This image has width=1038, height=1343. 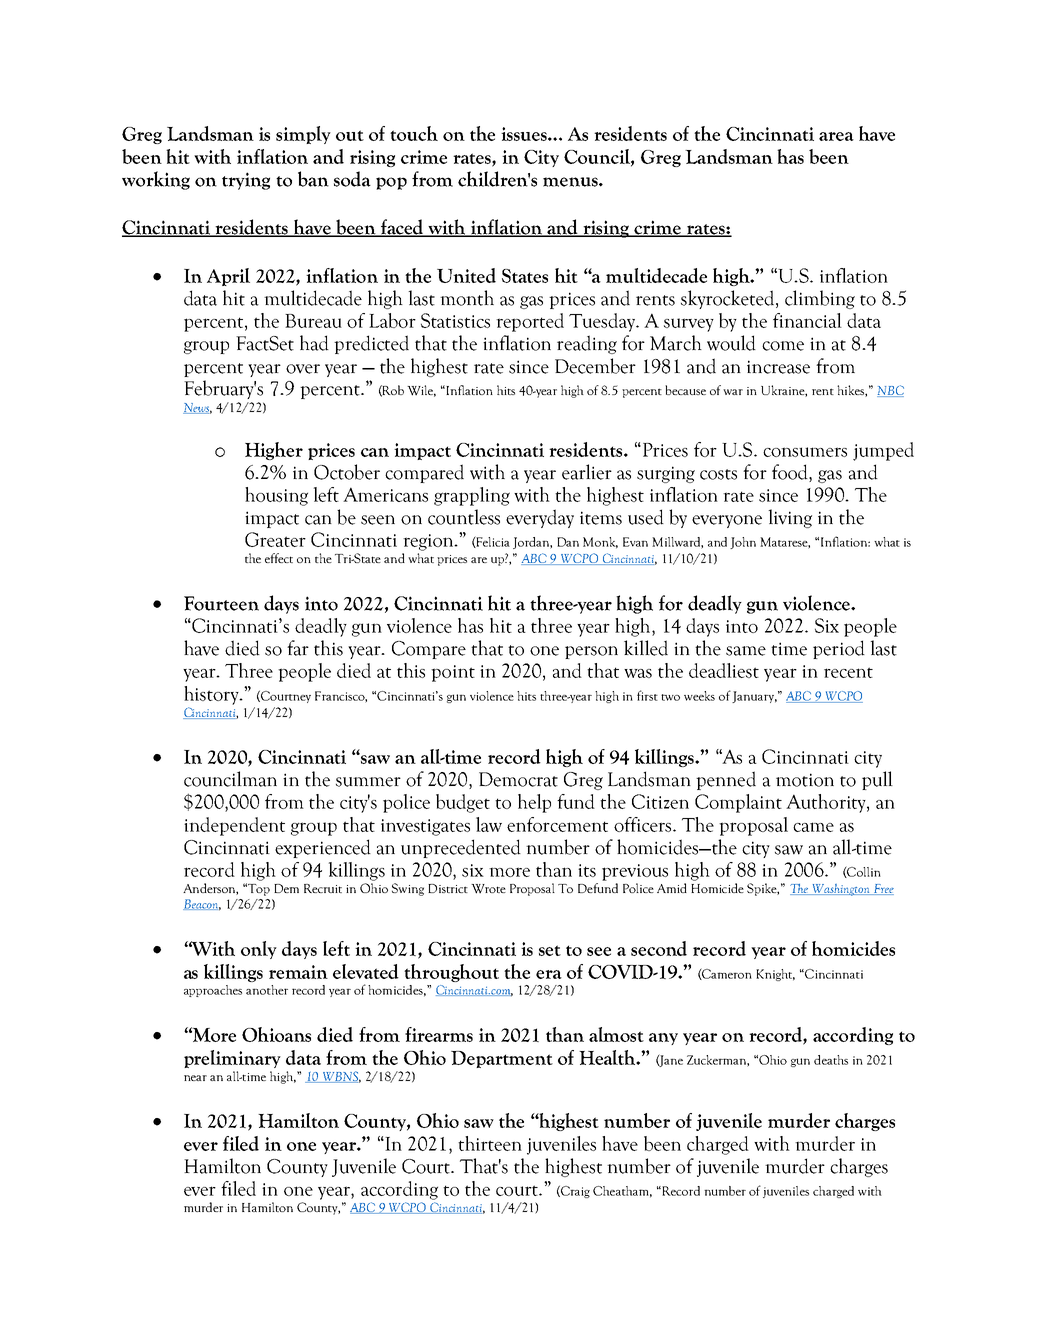 I want to click on touch, so click(x=414, y=133).
